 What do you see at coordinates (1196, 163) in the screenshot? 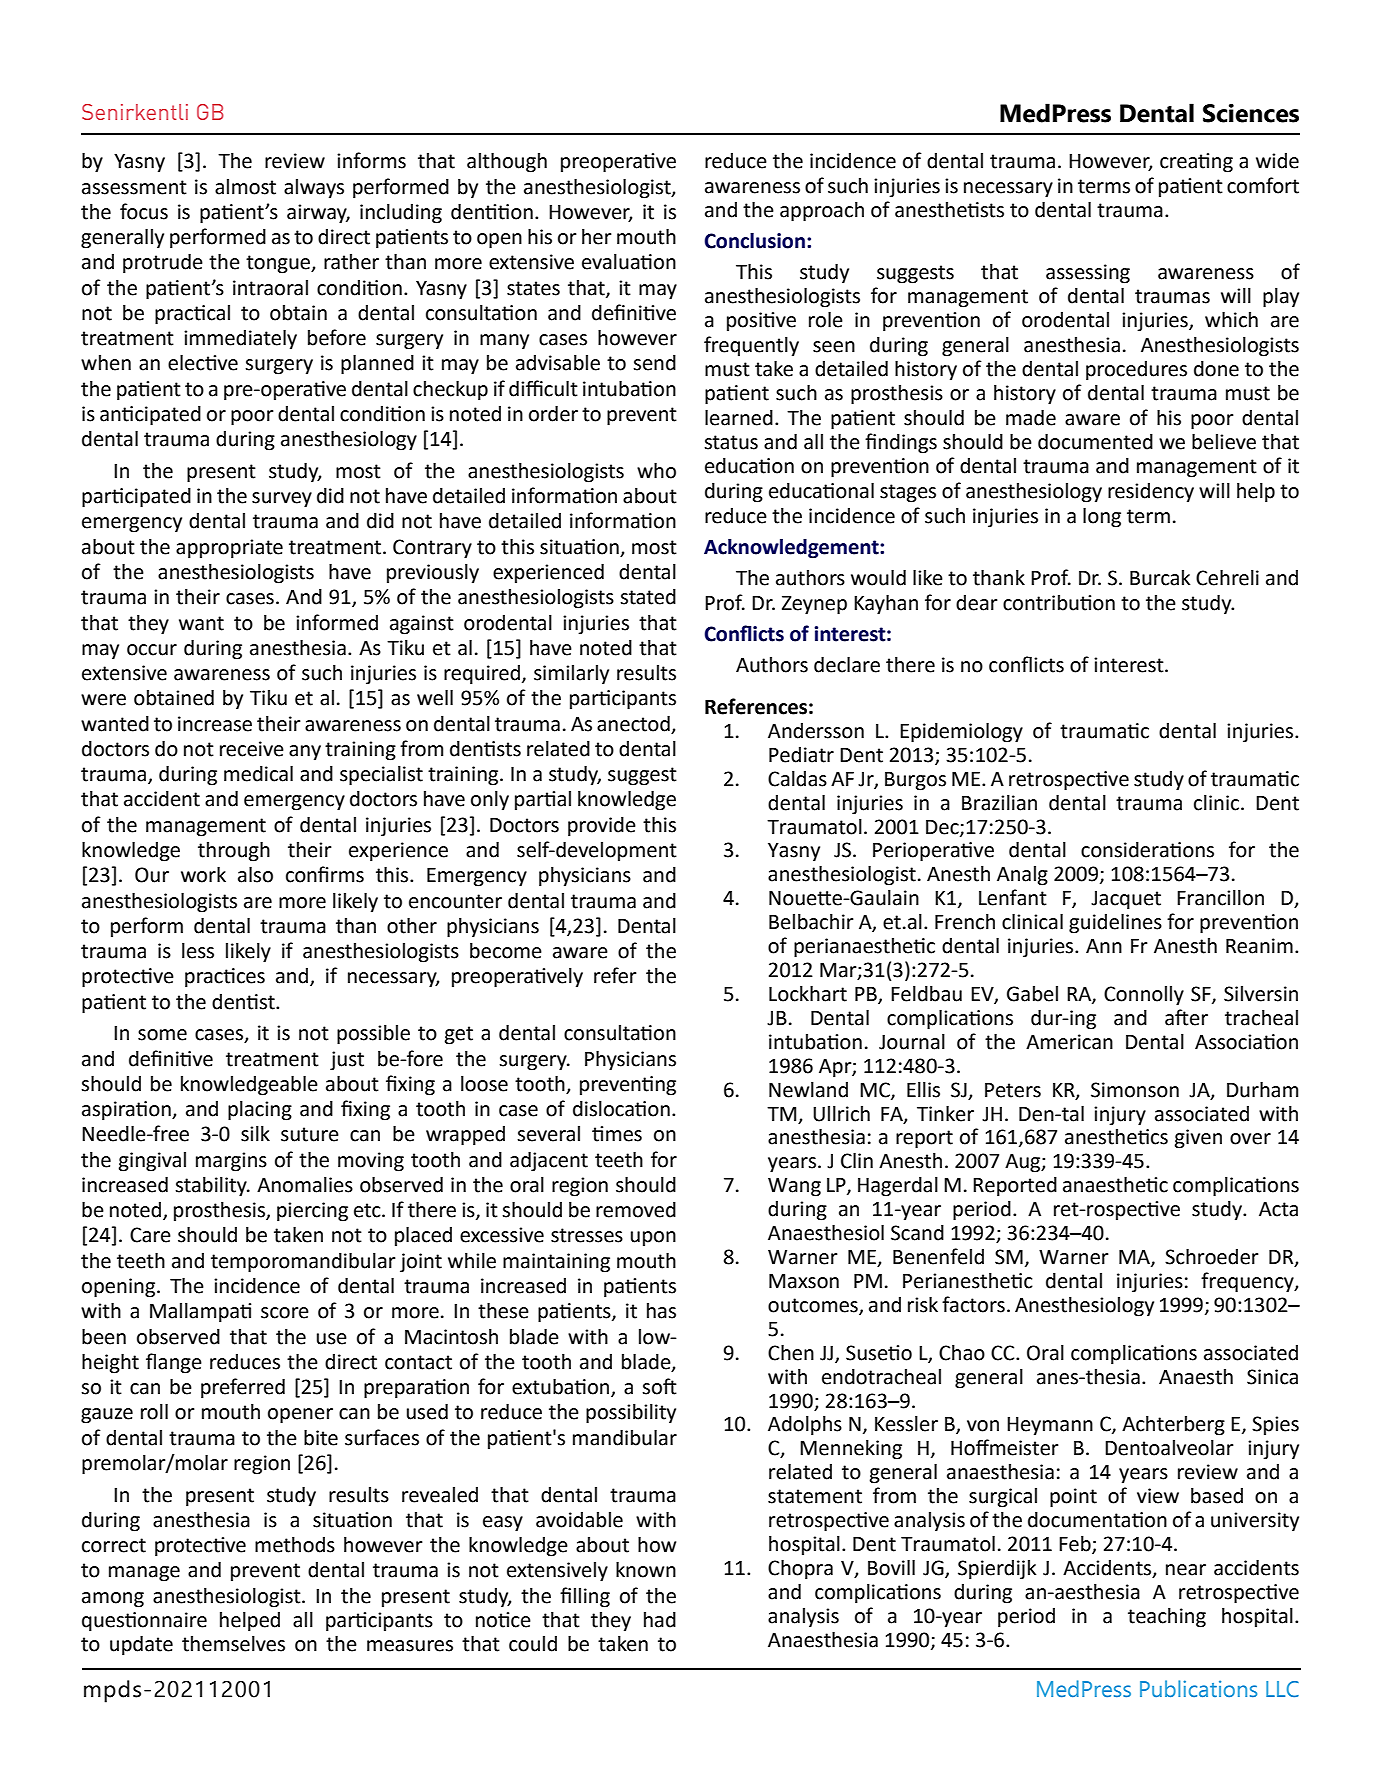
I see `creating` at bounding box center [1196, 163].
